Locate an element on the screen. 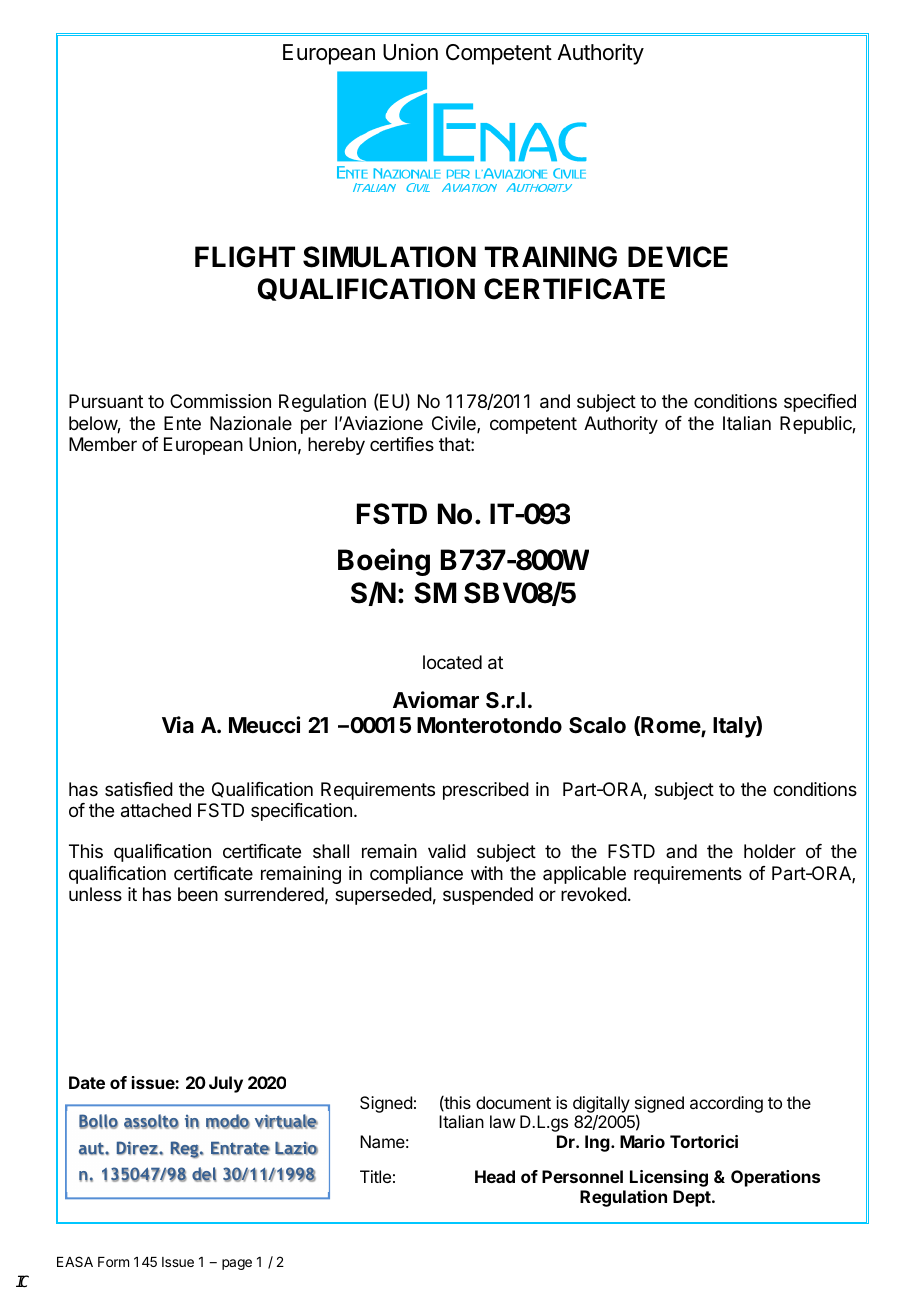  SIMULATION is located at coordinates (389, 257).
